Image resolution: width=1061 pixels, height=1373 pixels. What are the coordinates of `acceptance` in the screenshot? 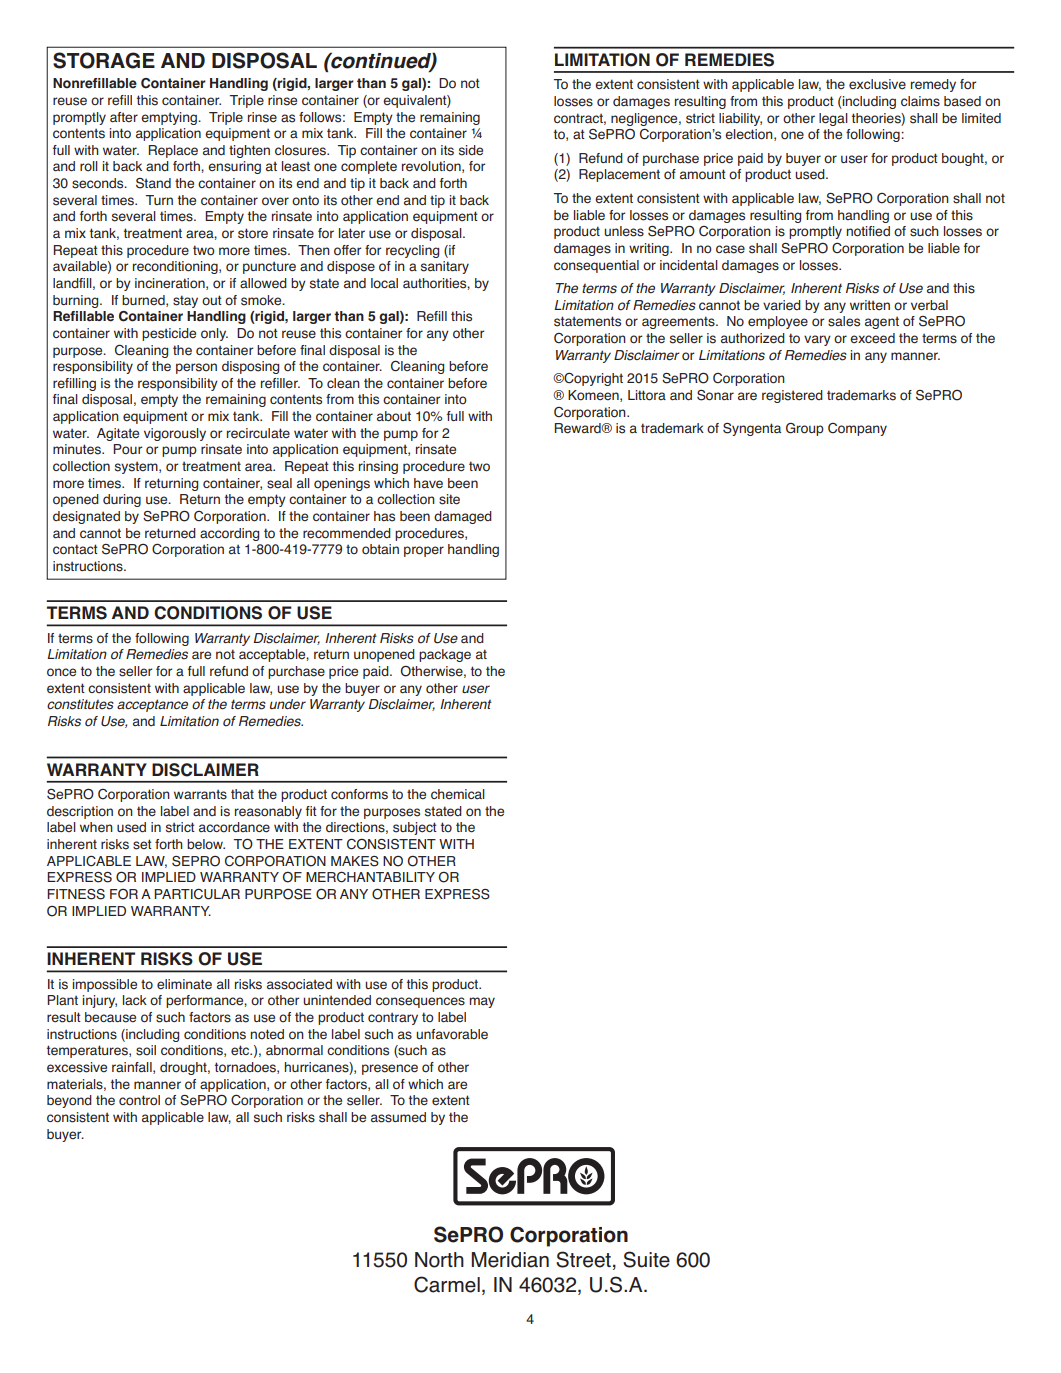 It's located at (152, 705).
